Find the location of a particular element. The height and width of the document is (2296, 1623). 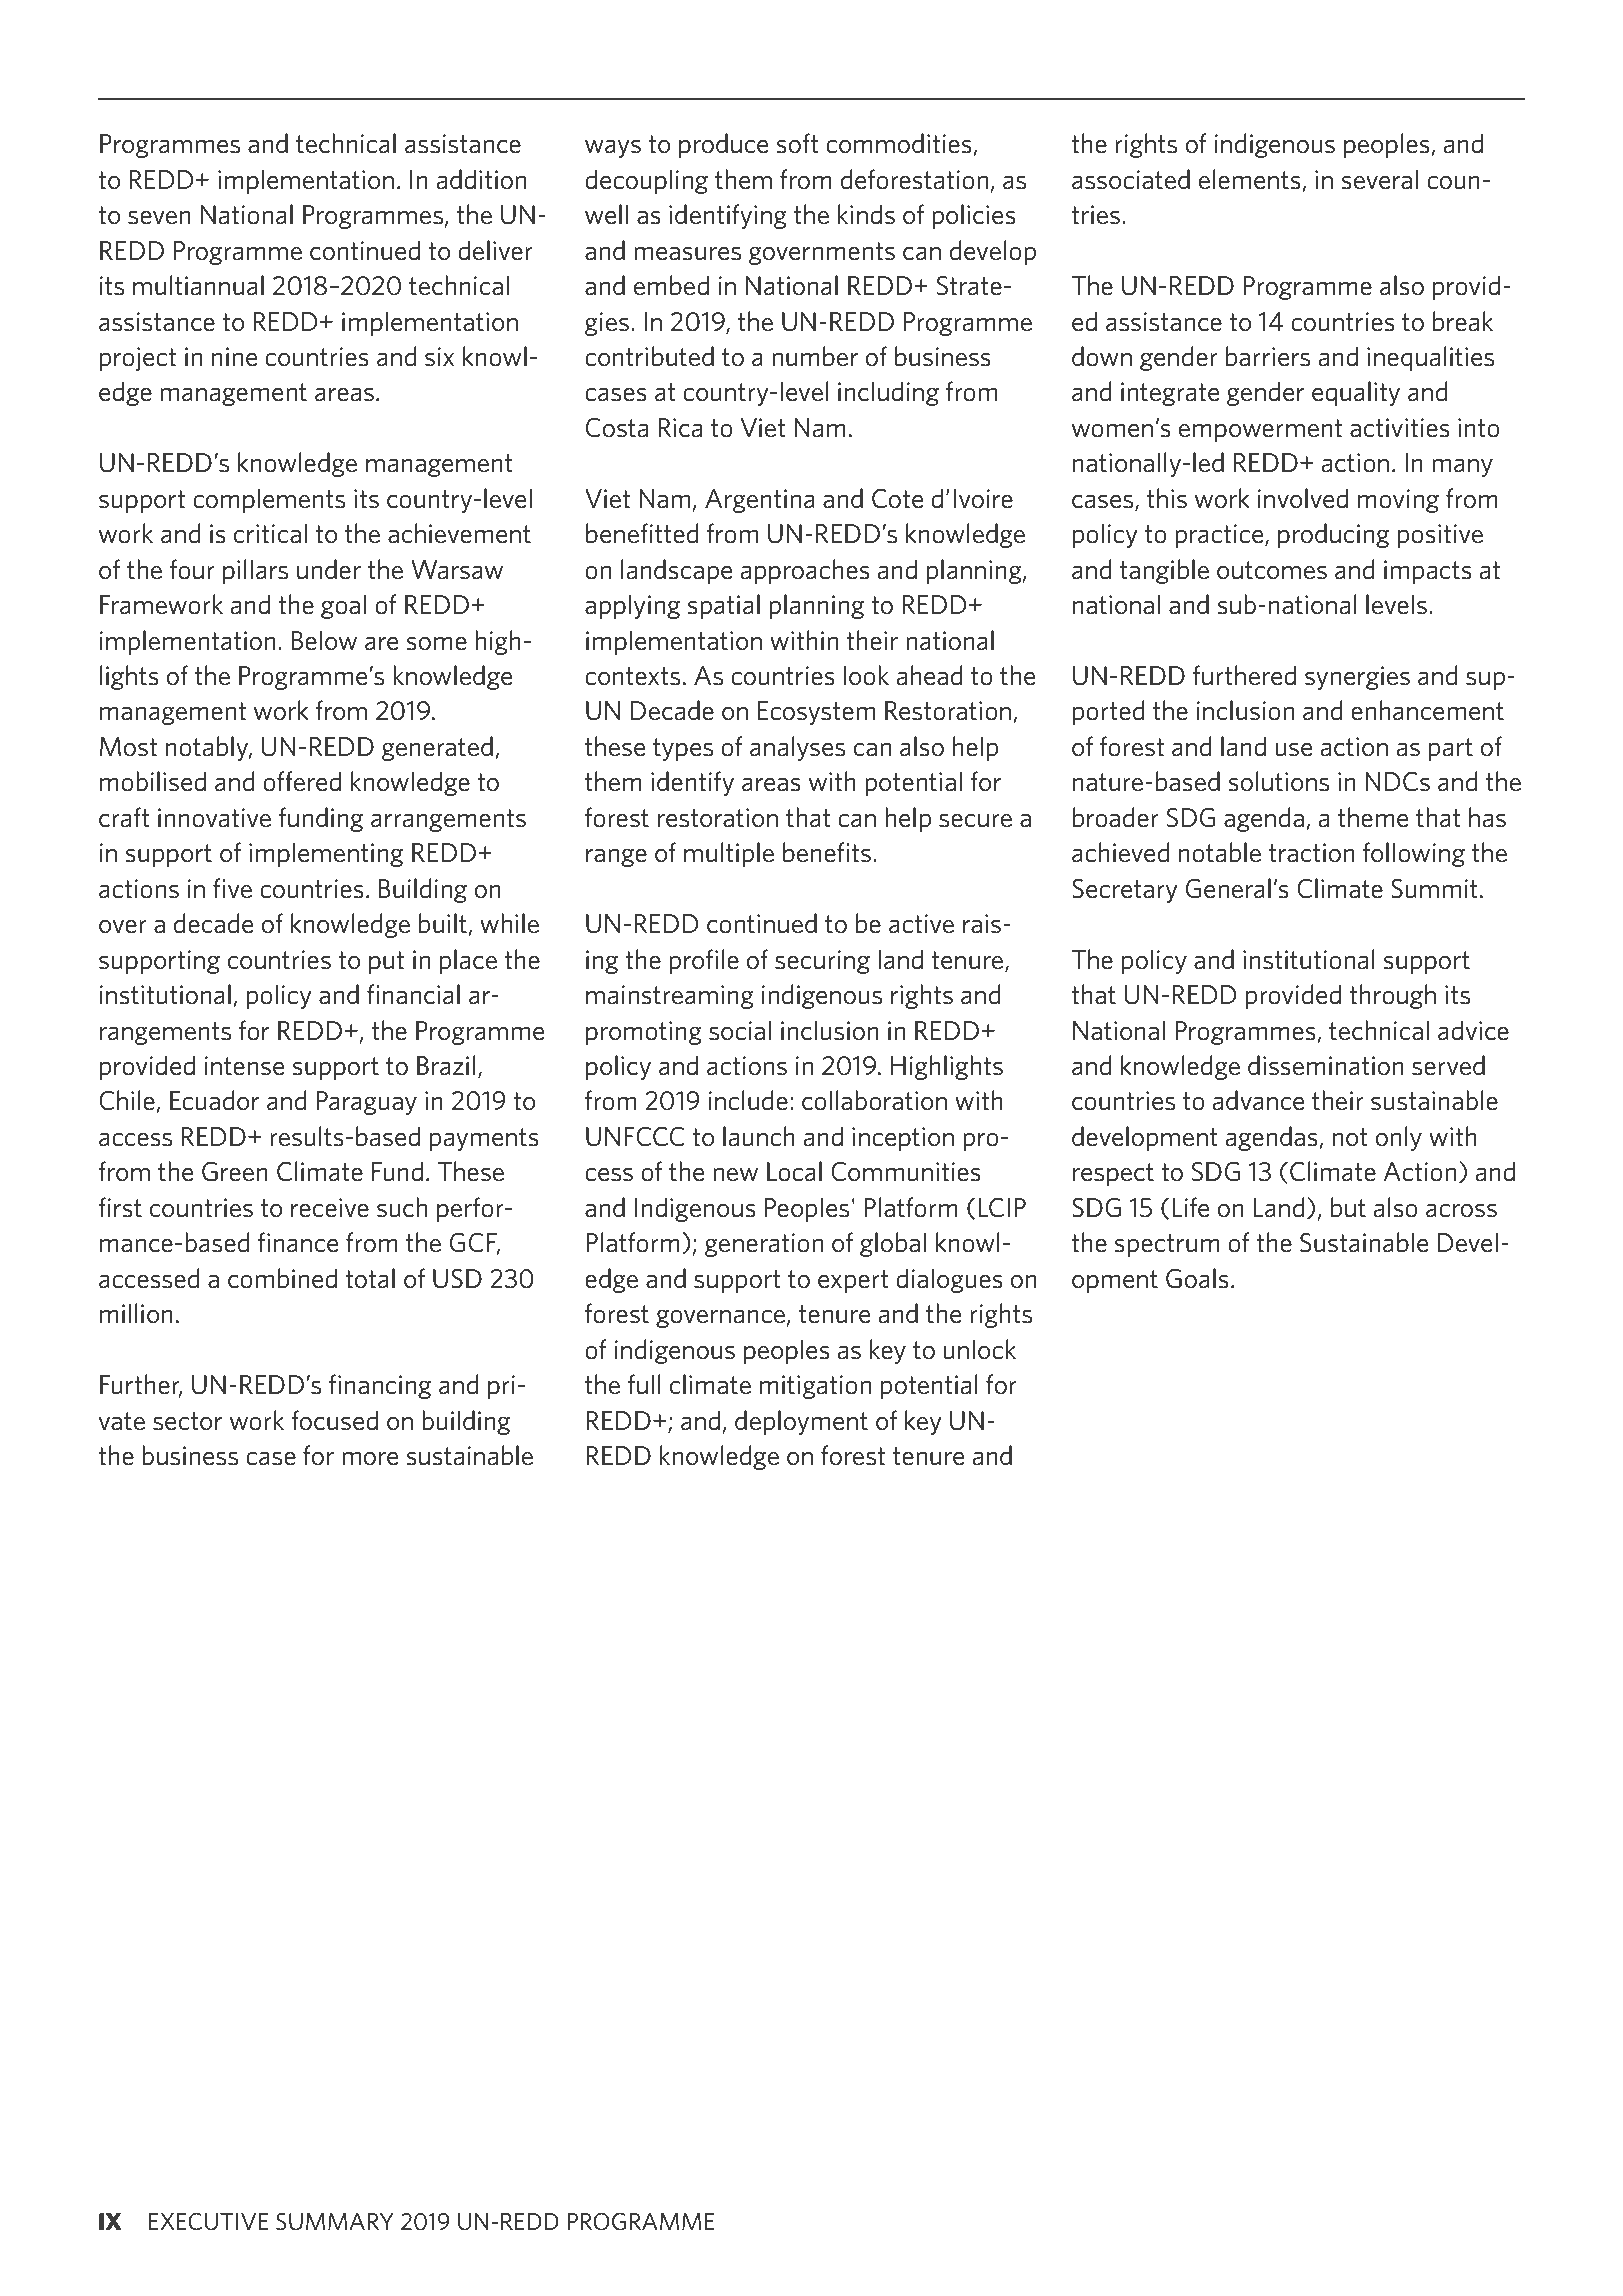

more is located at coordinates (370, 1459).
